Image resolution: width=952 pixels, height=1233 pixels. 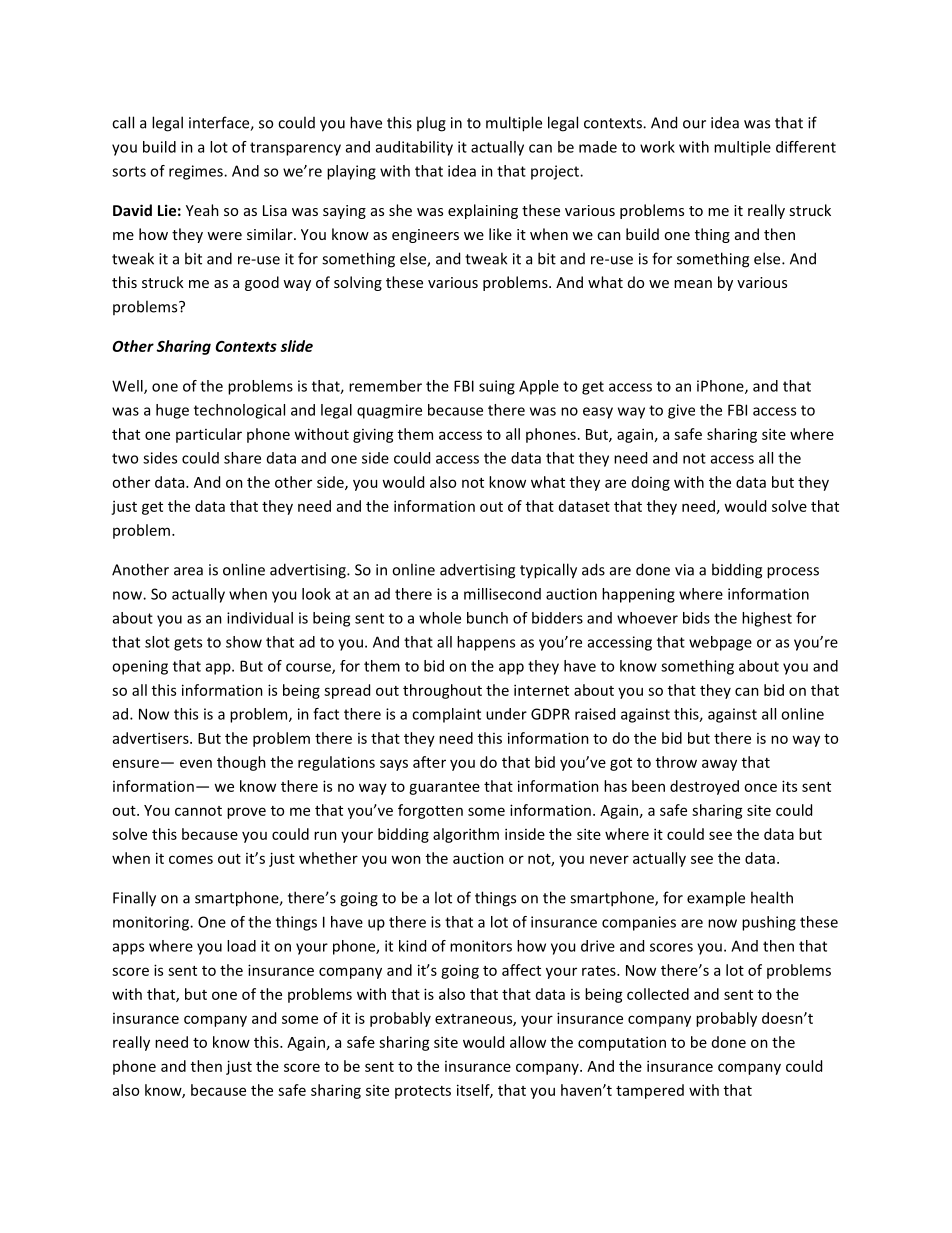 What do you see at coordinates (196, 763) in the page?
I see `even` at bounding box center [196, 763].
